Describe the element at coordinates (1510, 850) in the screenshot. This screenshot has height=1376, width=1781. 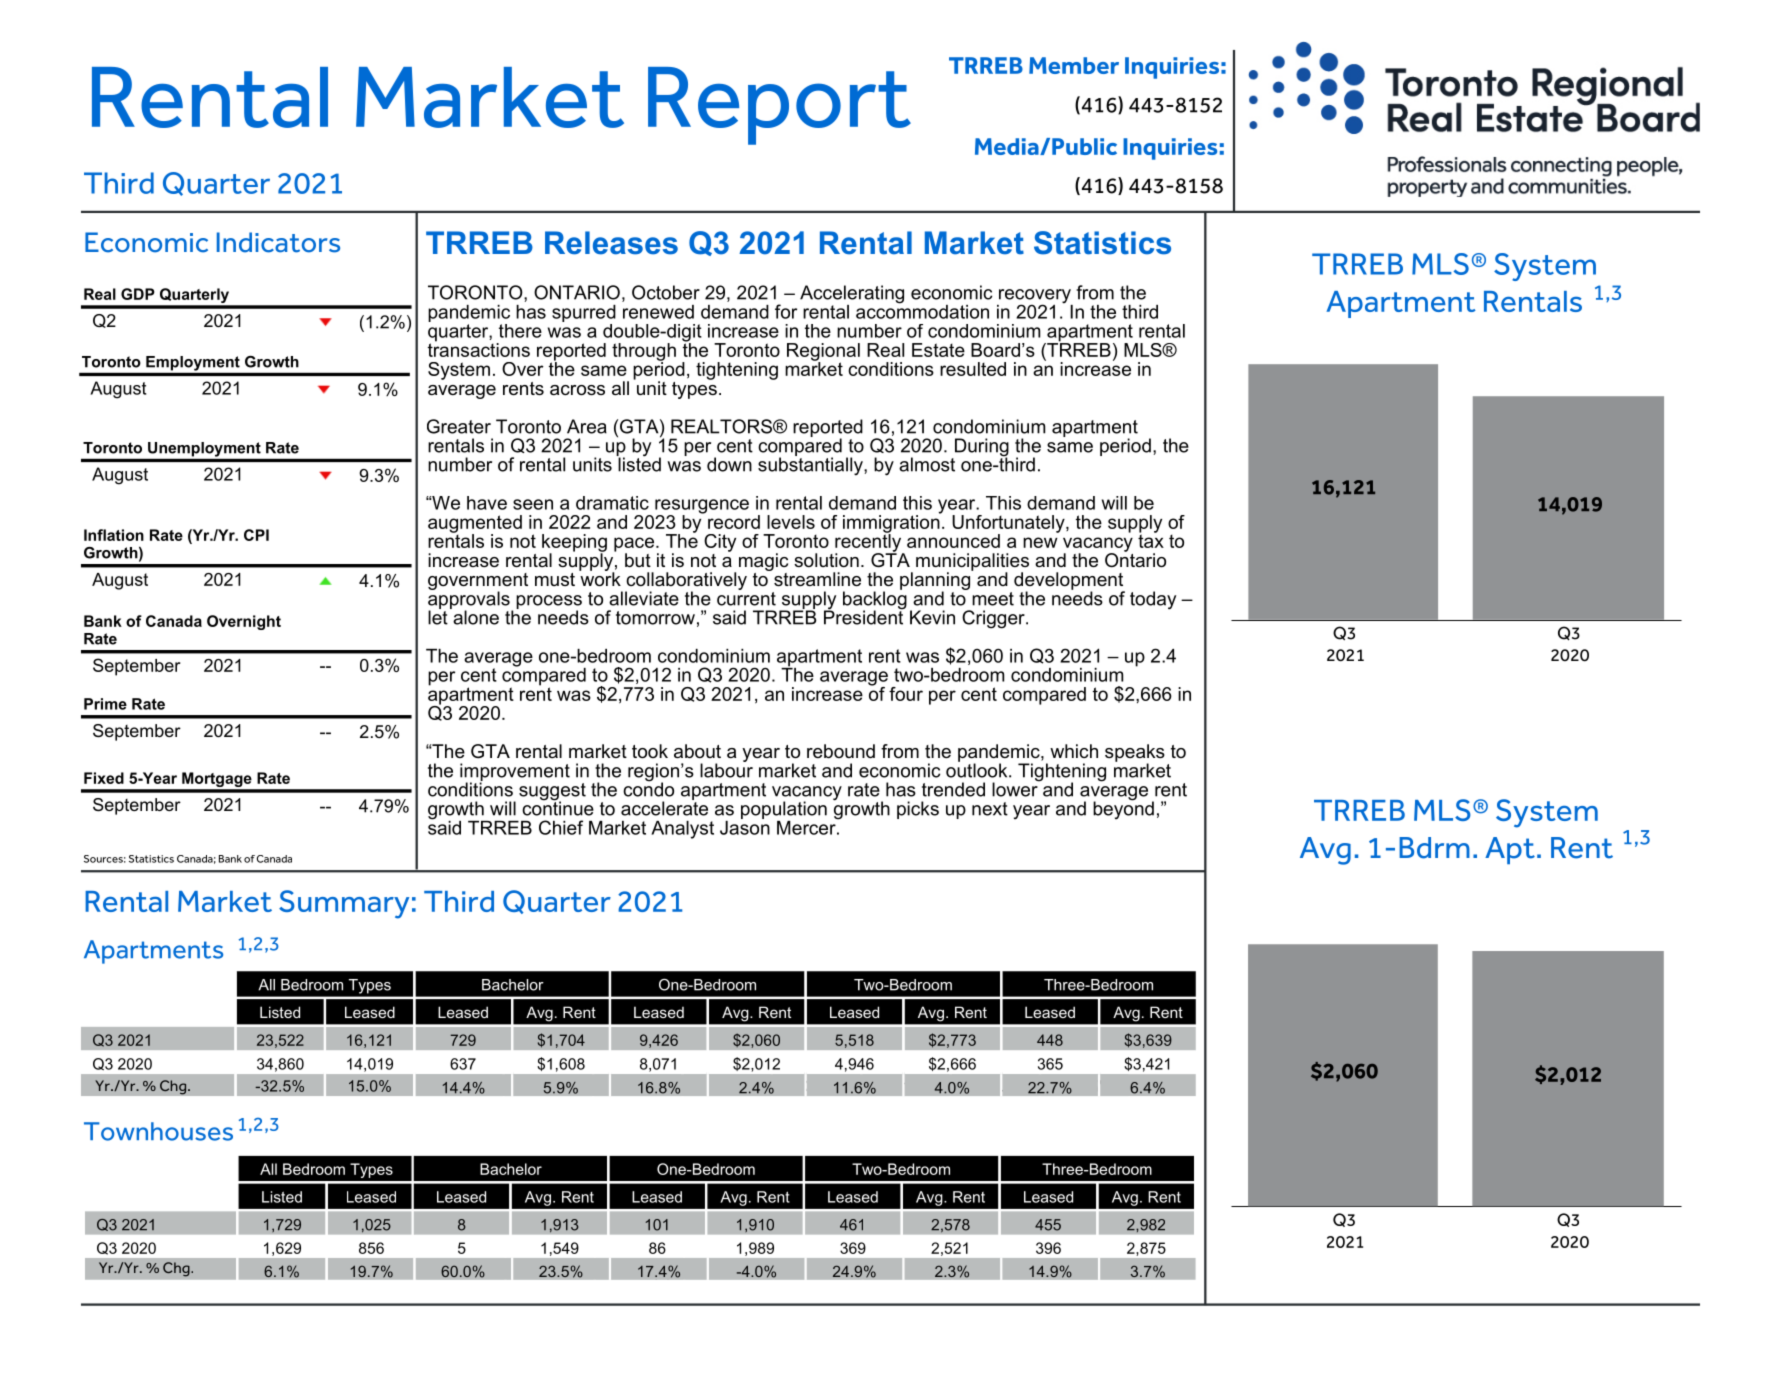
I see `Apt` at that location.
